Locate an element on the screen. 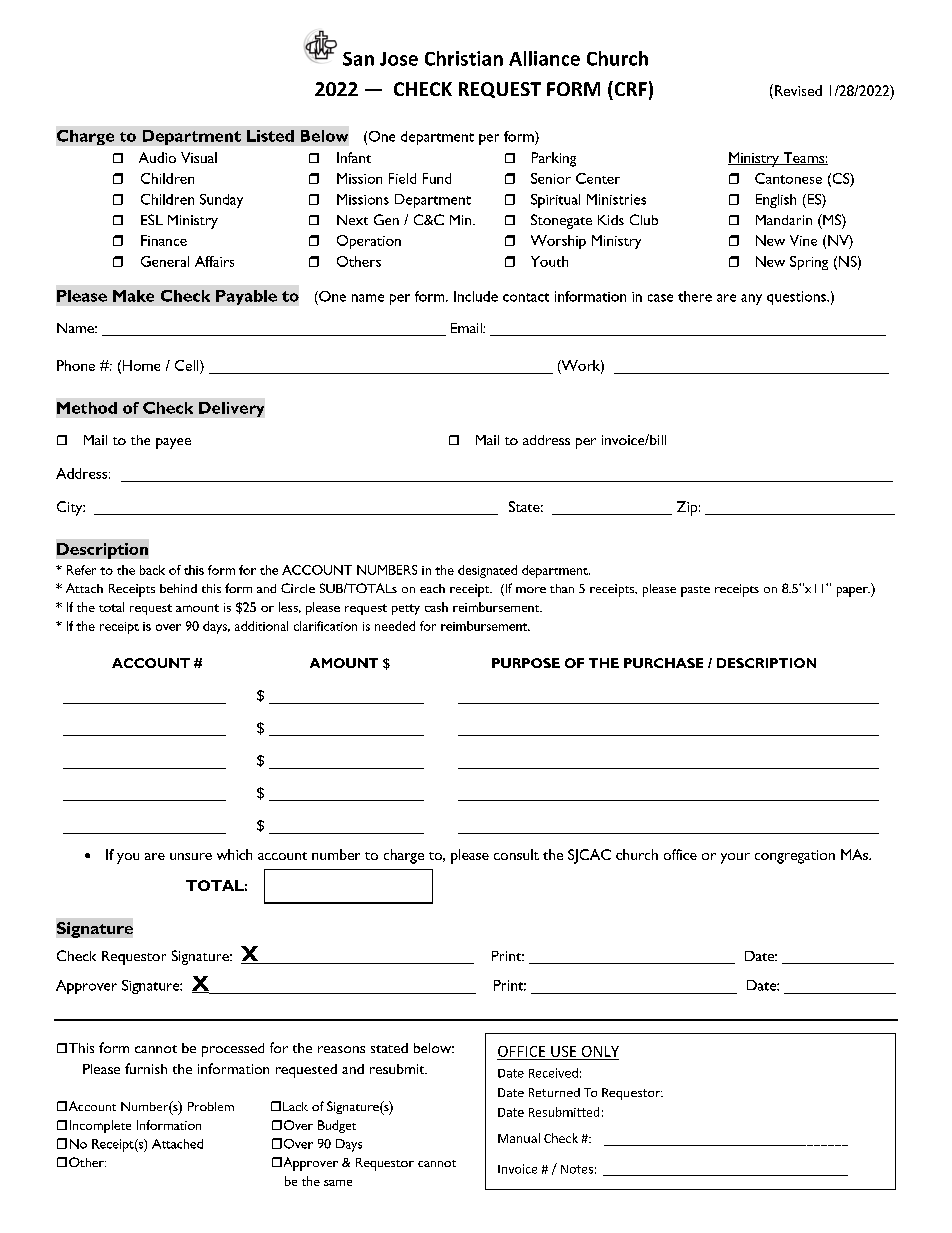  Cantonese is located at coordinates (788, 178).
